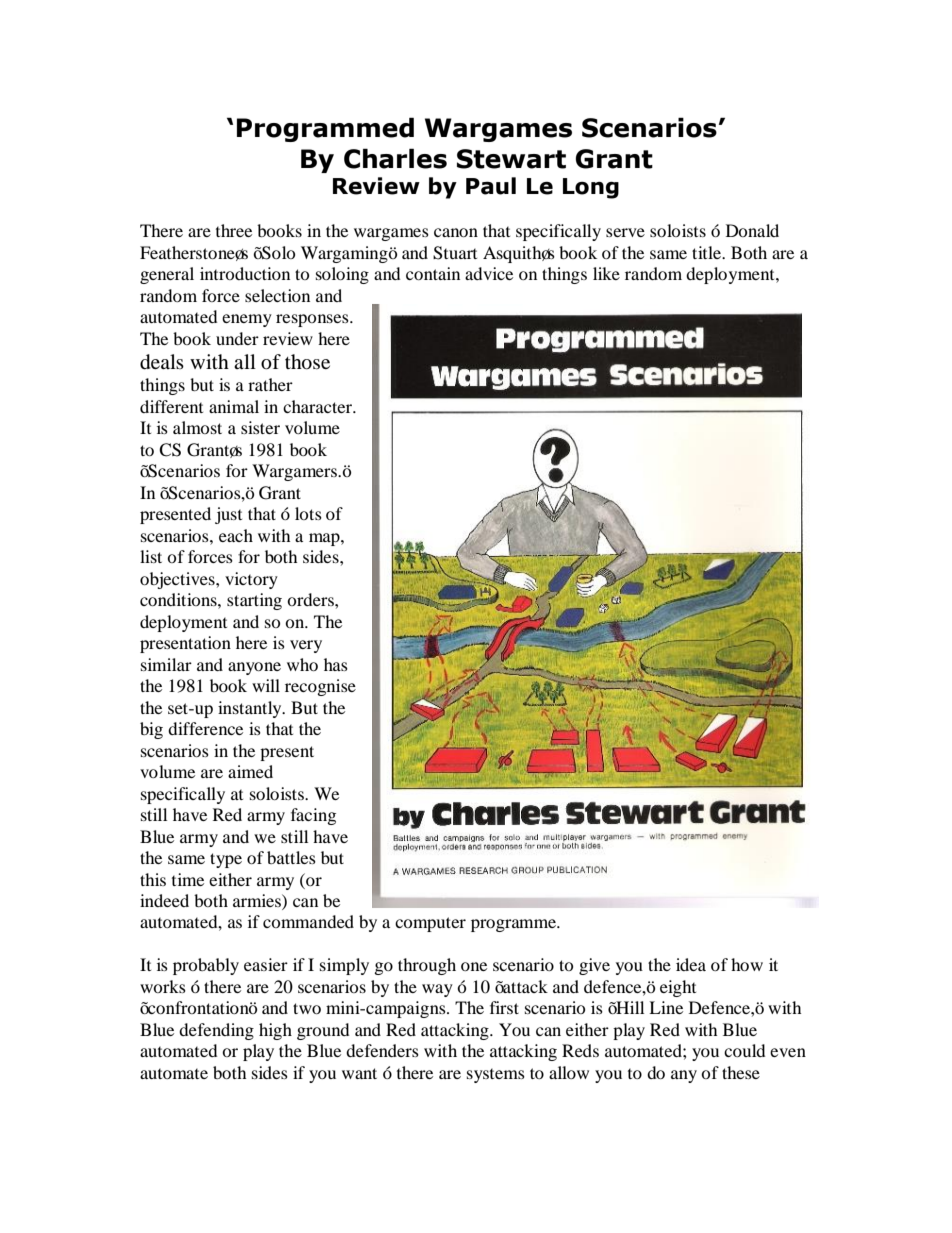  I want to click on aimed, so click(250, 771).
